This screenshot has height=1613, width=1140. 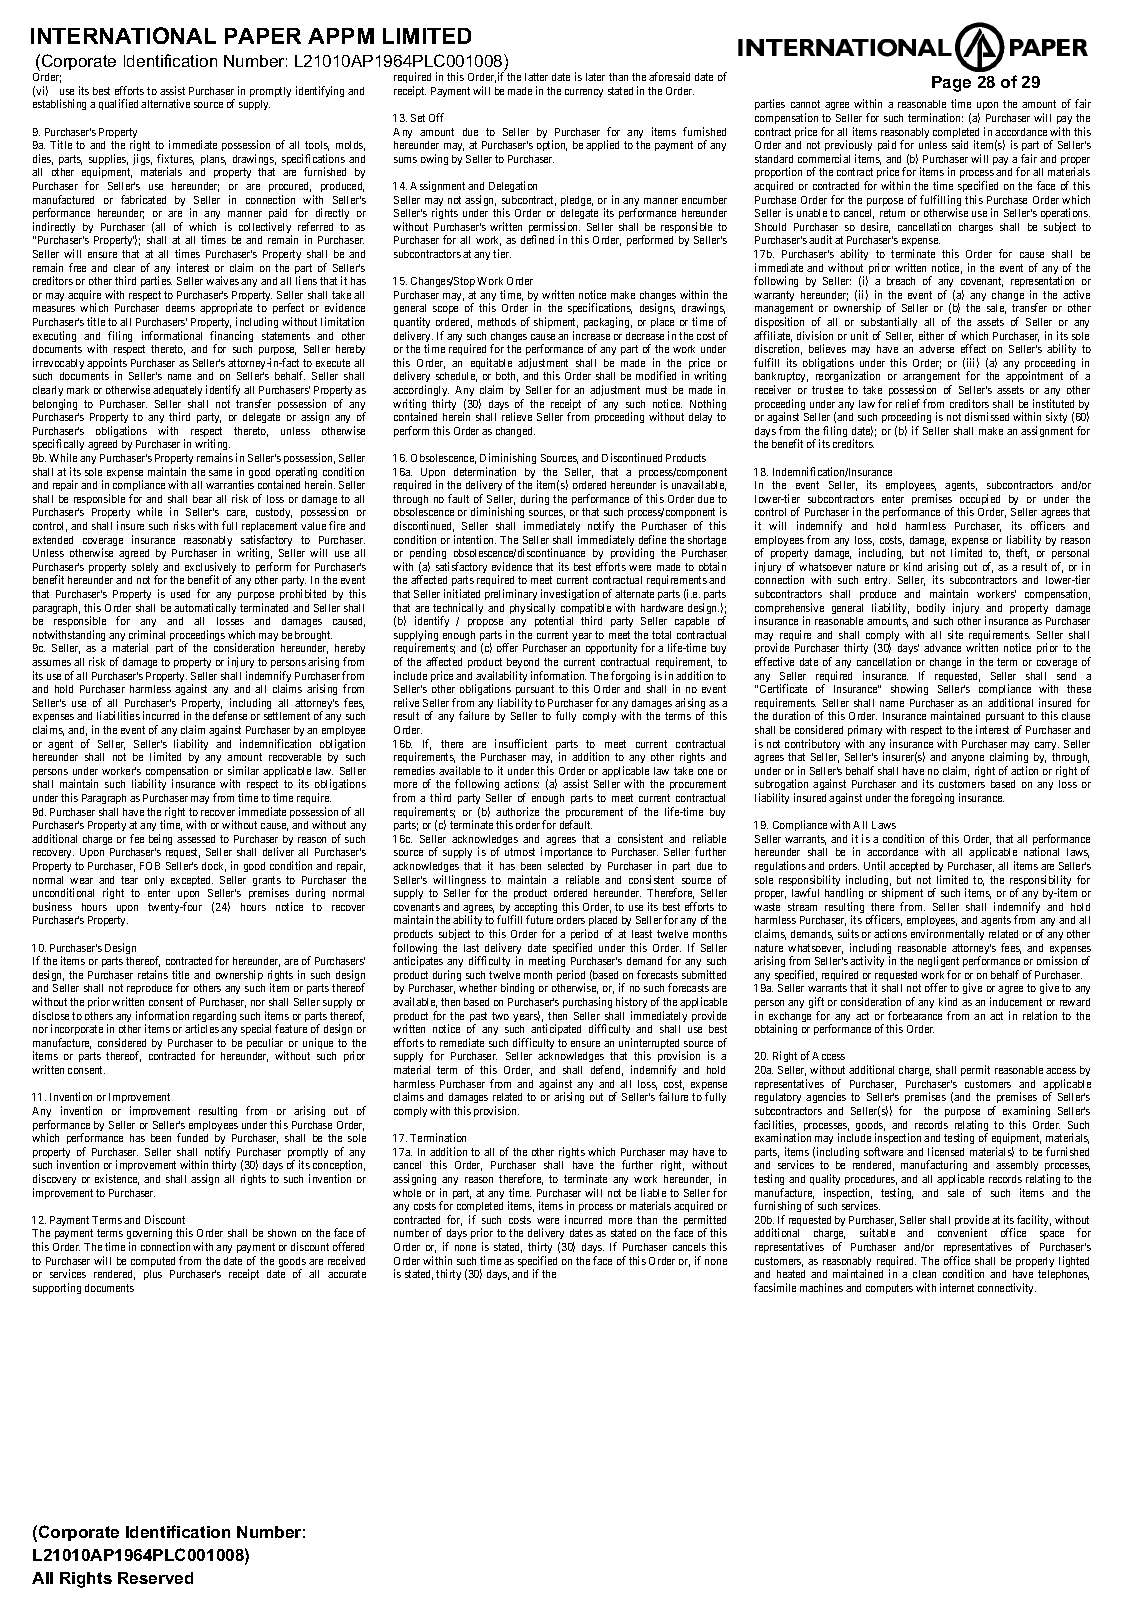 What do you see at coordinates (775, 1287) in the screenshot?
I see `facsimile` at bounding box center [775, 1287].
